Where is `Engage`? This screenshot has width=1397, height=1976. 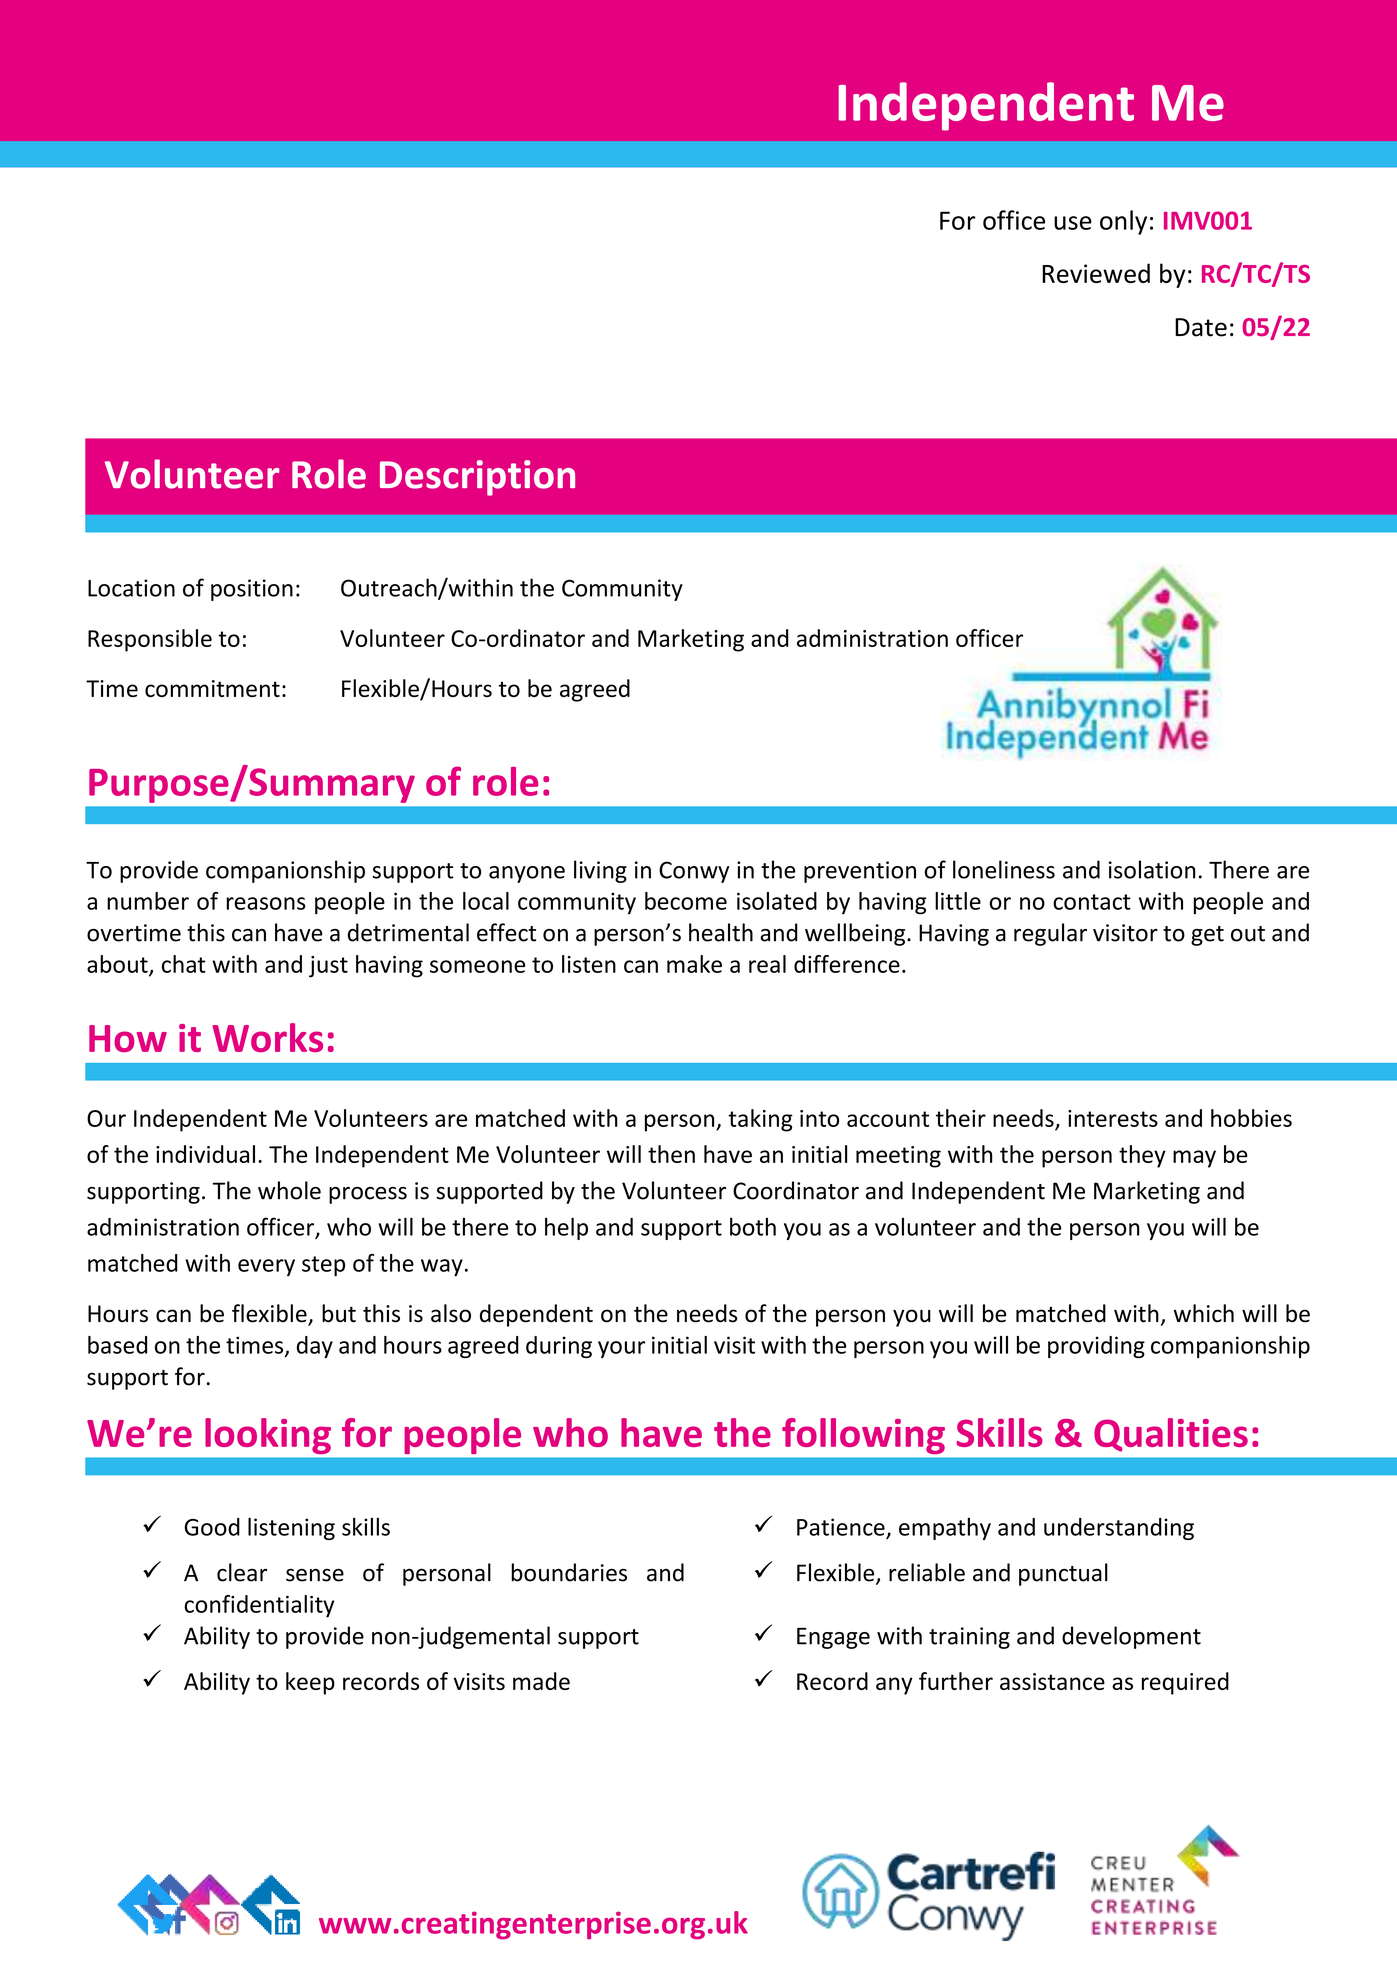 Engage is located at coordinates (833, 1638).
